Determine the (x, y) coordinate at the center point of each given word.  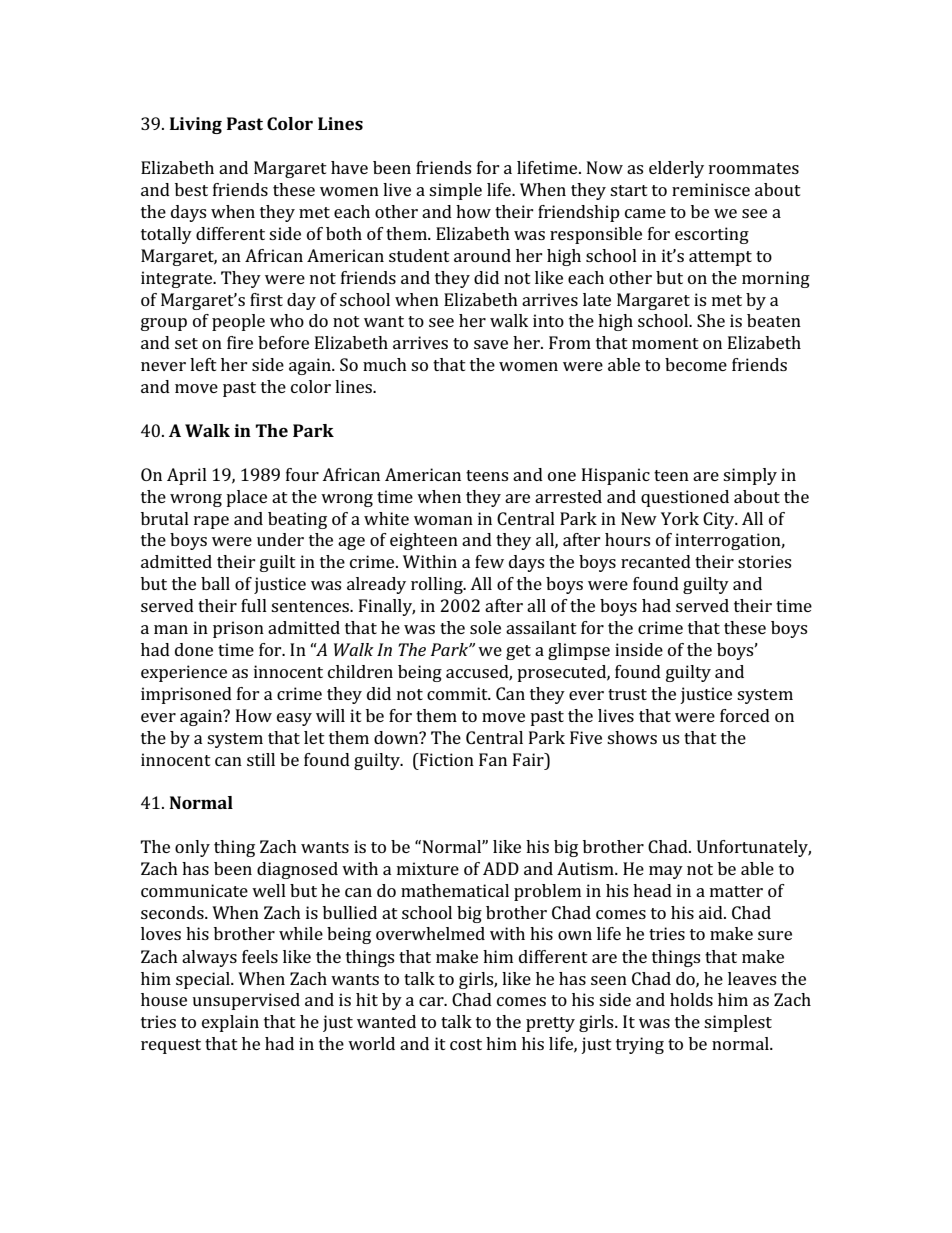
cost (466, 1044)
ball (215, 583)
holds (691, 999)
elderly (676, 169)
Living (196, 125)
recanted (656, 561)
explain (230, 1023)
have (349, 167)
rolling (438, 585)
